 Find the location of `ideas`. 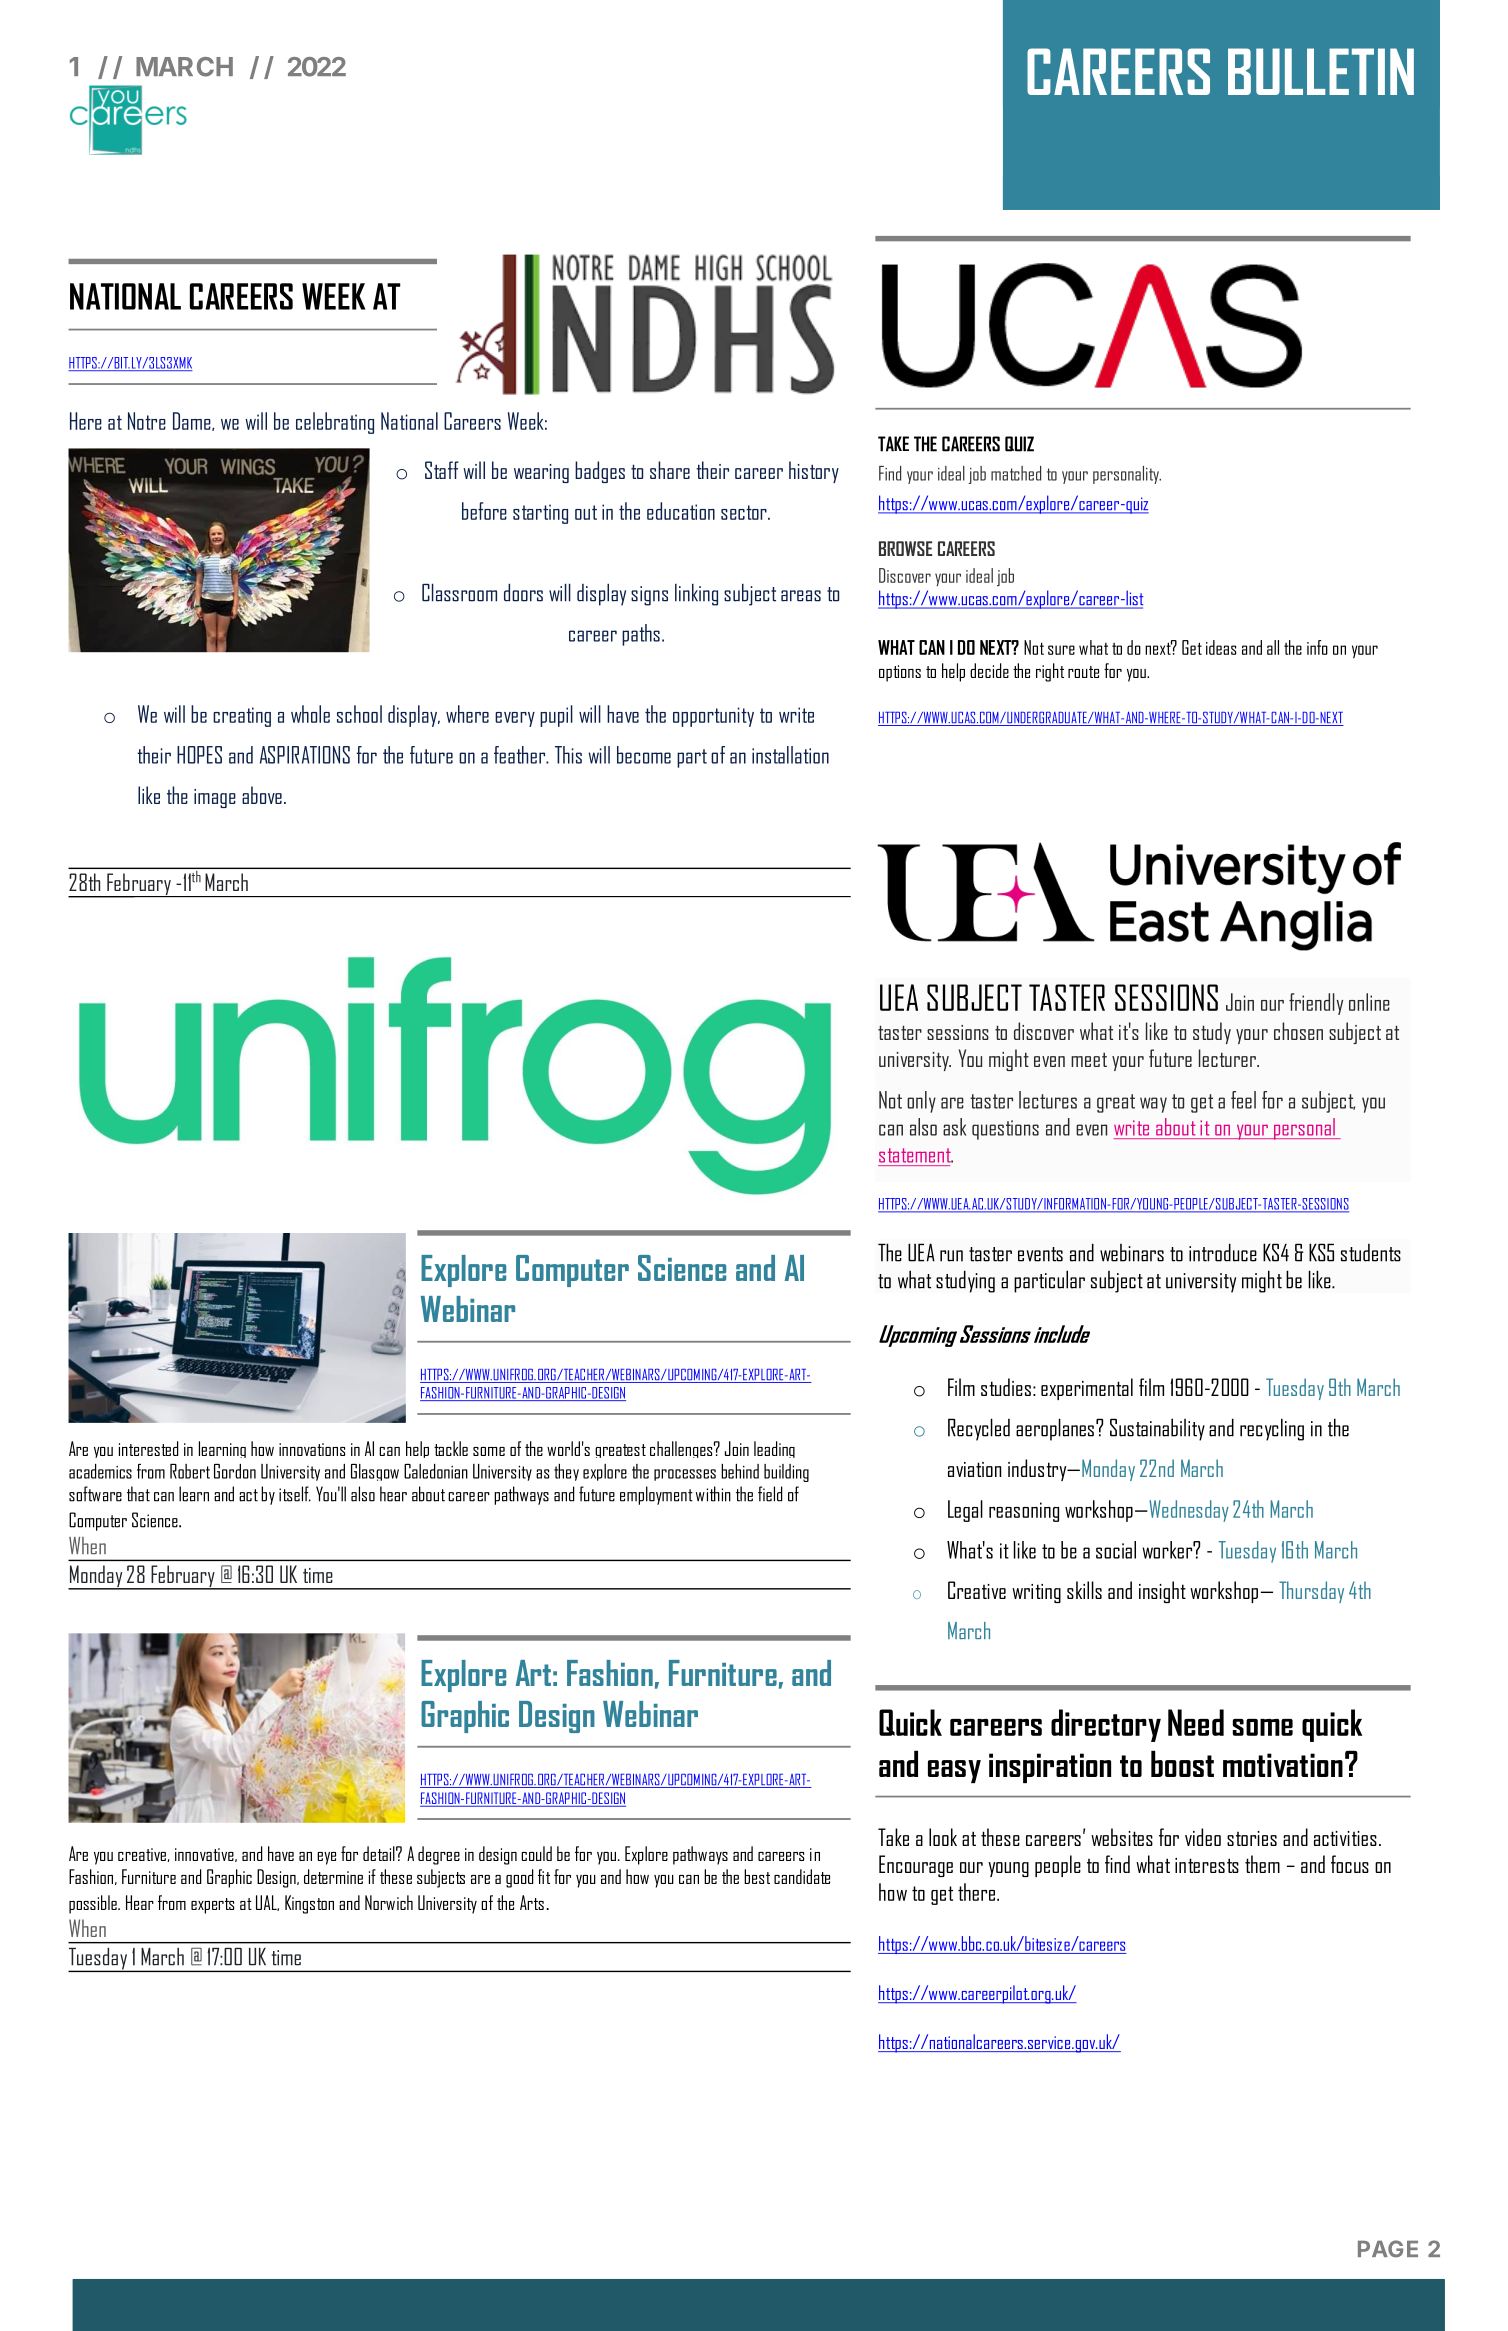

ideas is located at coordinates (1221, 647).
